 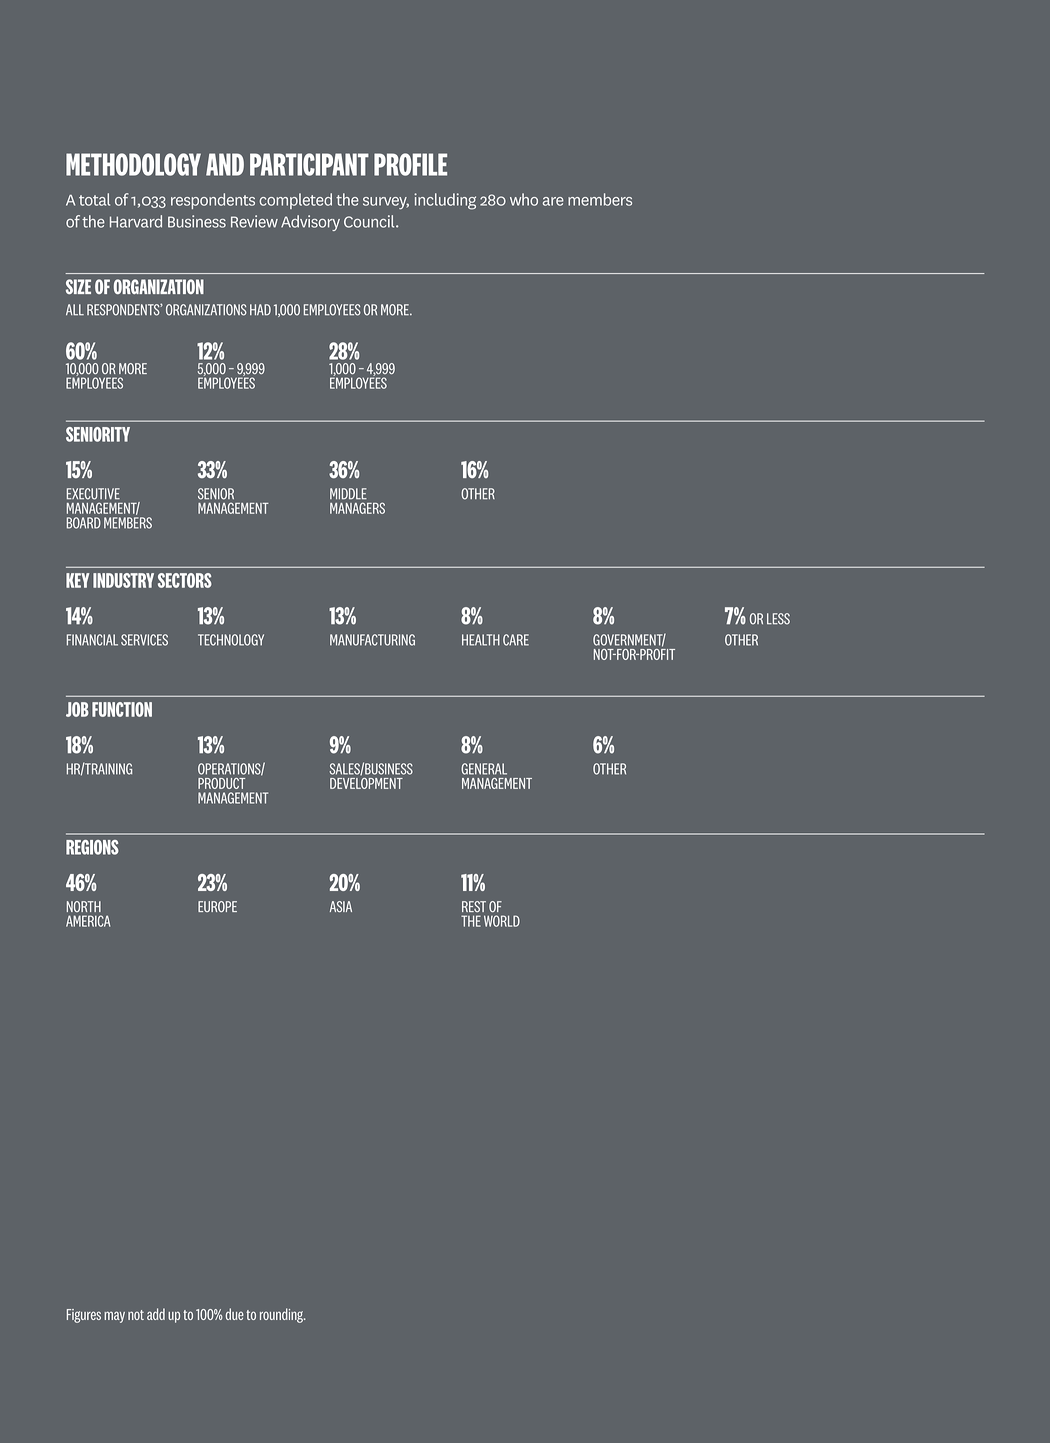 I want to click on MANUFACTURING, so click(x=372, y=640).
